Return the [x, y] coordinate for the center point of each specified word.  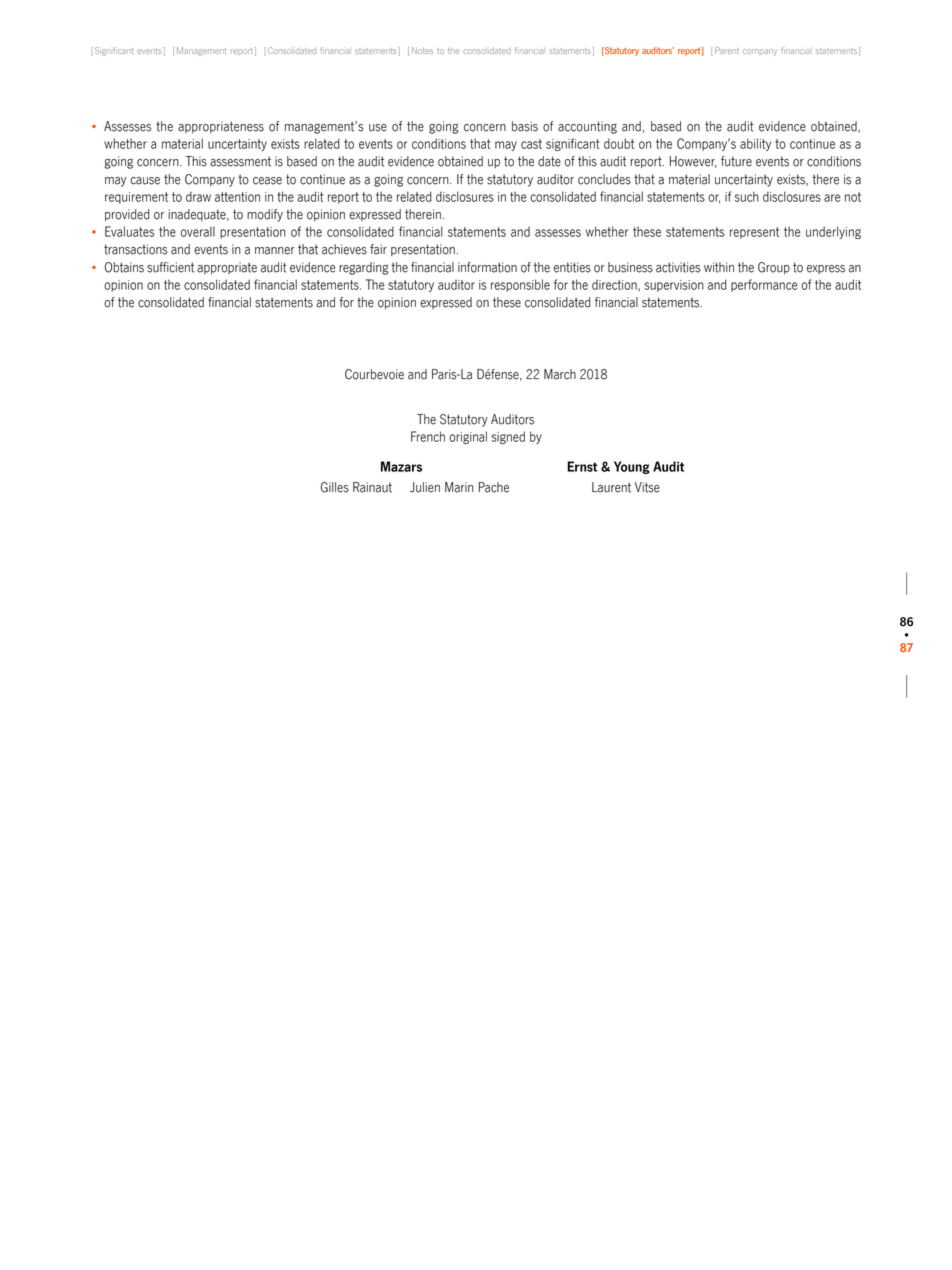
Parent [727, 50]
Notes [422, 50]
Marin [459, 487]
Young [632, 467]
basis [525, 126]
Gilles [335, 487]
